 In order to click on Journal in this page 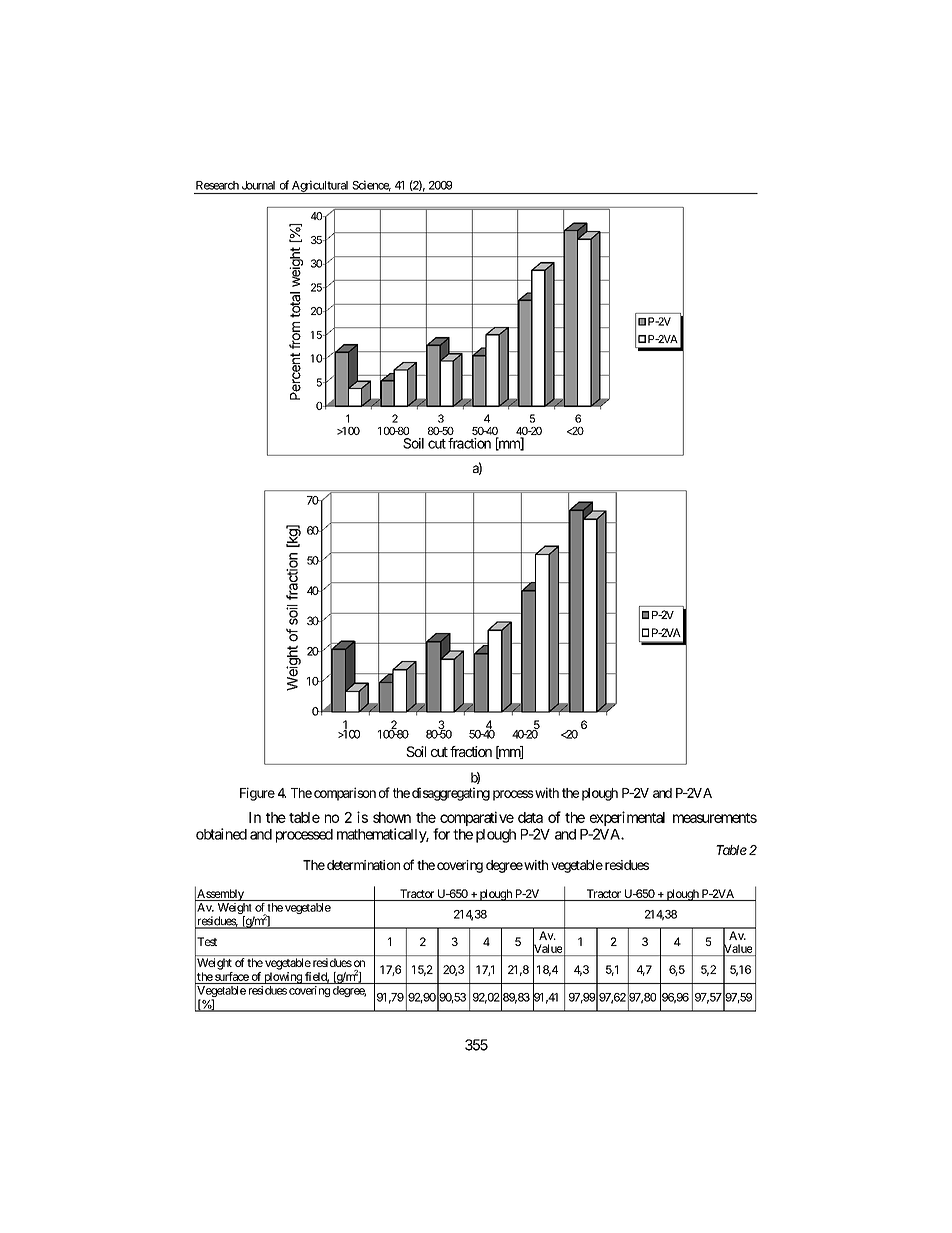, I will do `click(258, 185)`.
